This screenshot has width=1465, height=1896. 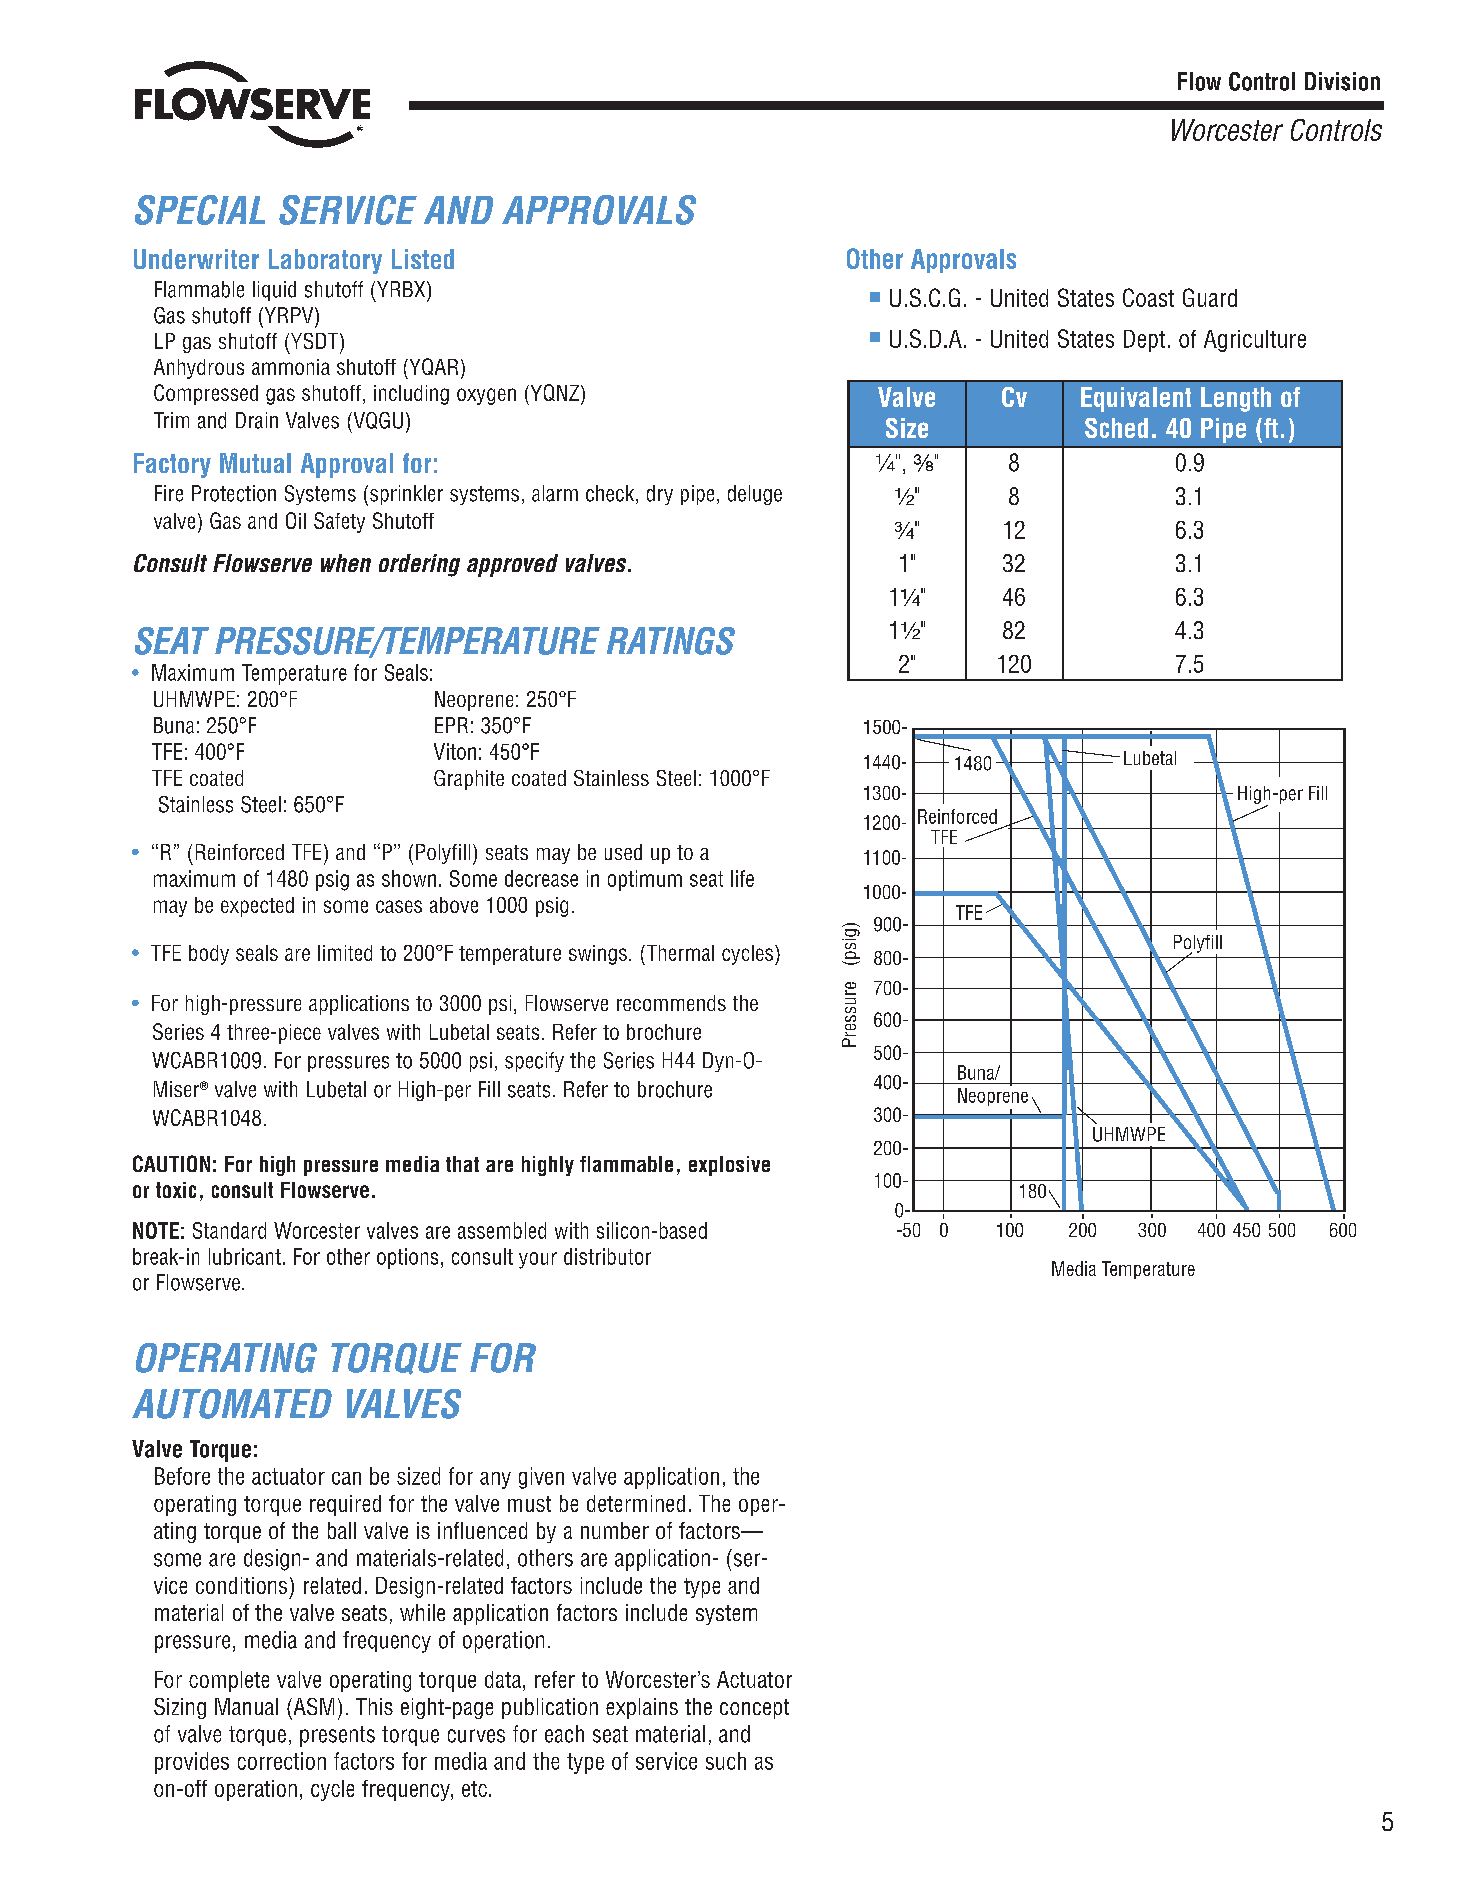 What do you see at coordinates (729, 1166) in the screenshot?
I see `explosive` at bounding box center [729, 1166].
